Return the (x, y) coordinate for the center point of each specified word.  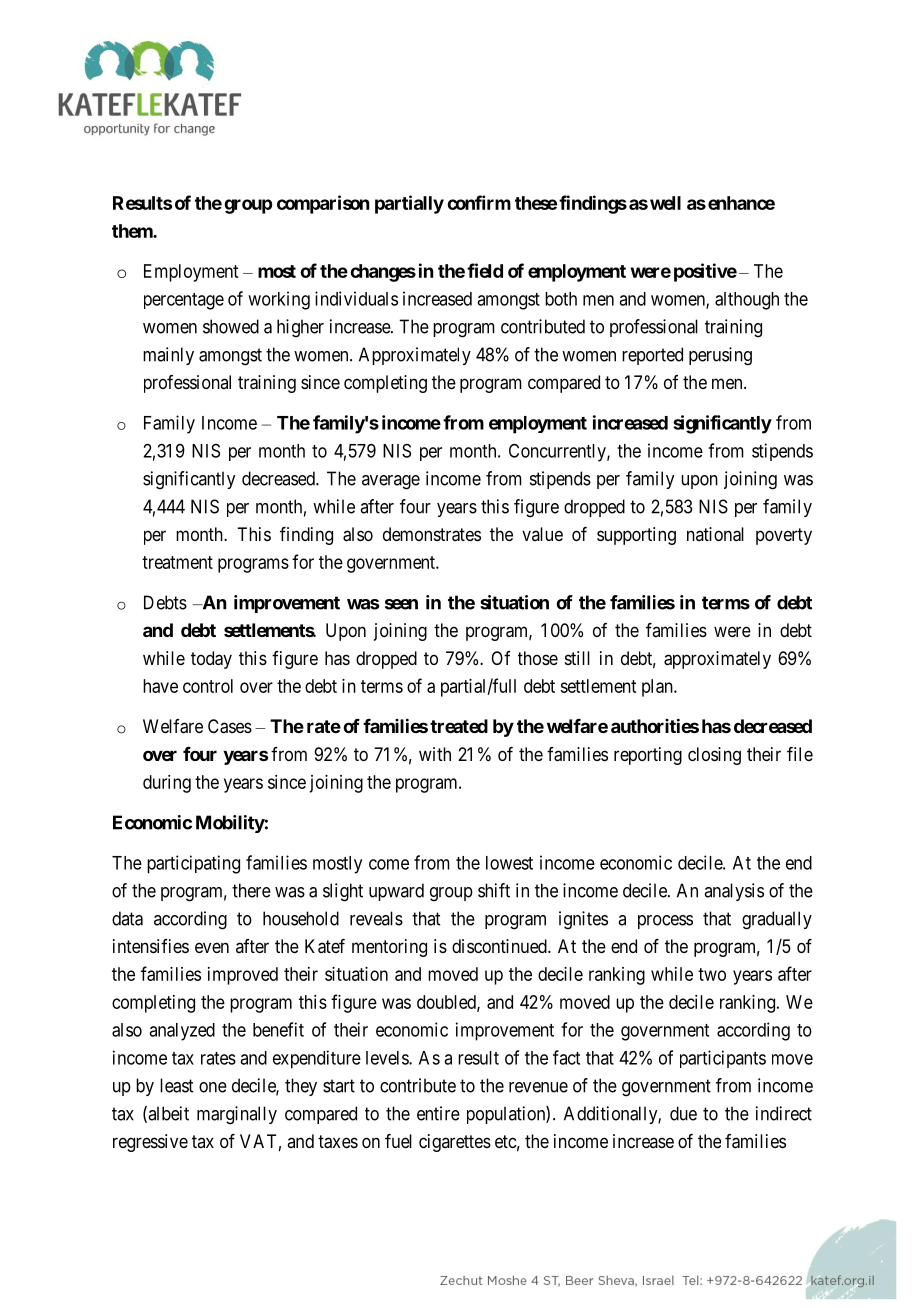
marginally (237, 1115)
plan (658, 688)
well (665, 203)
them (133, 231)
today (211, 660)
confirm (479, 202)
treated (459, 726)
